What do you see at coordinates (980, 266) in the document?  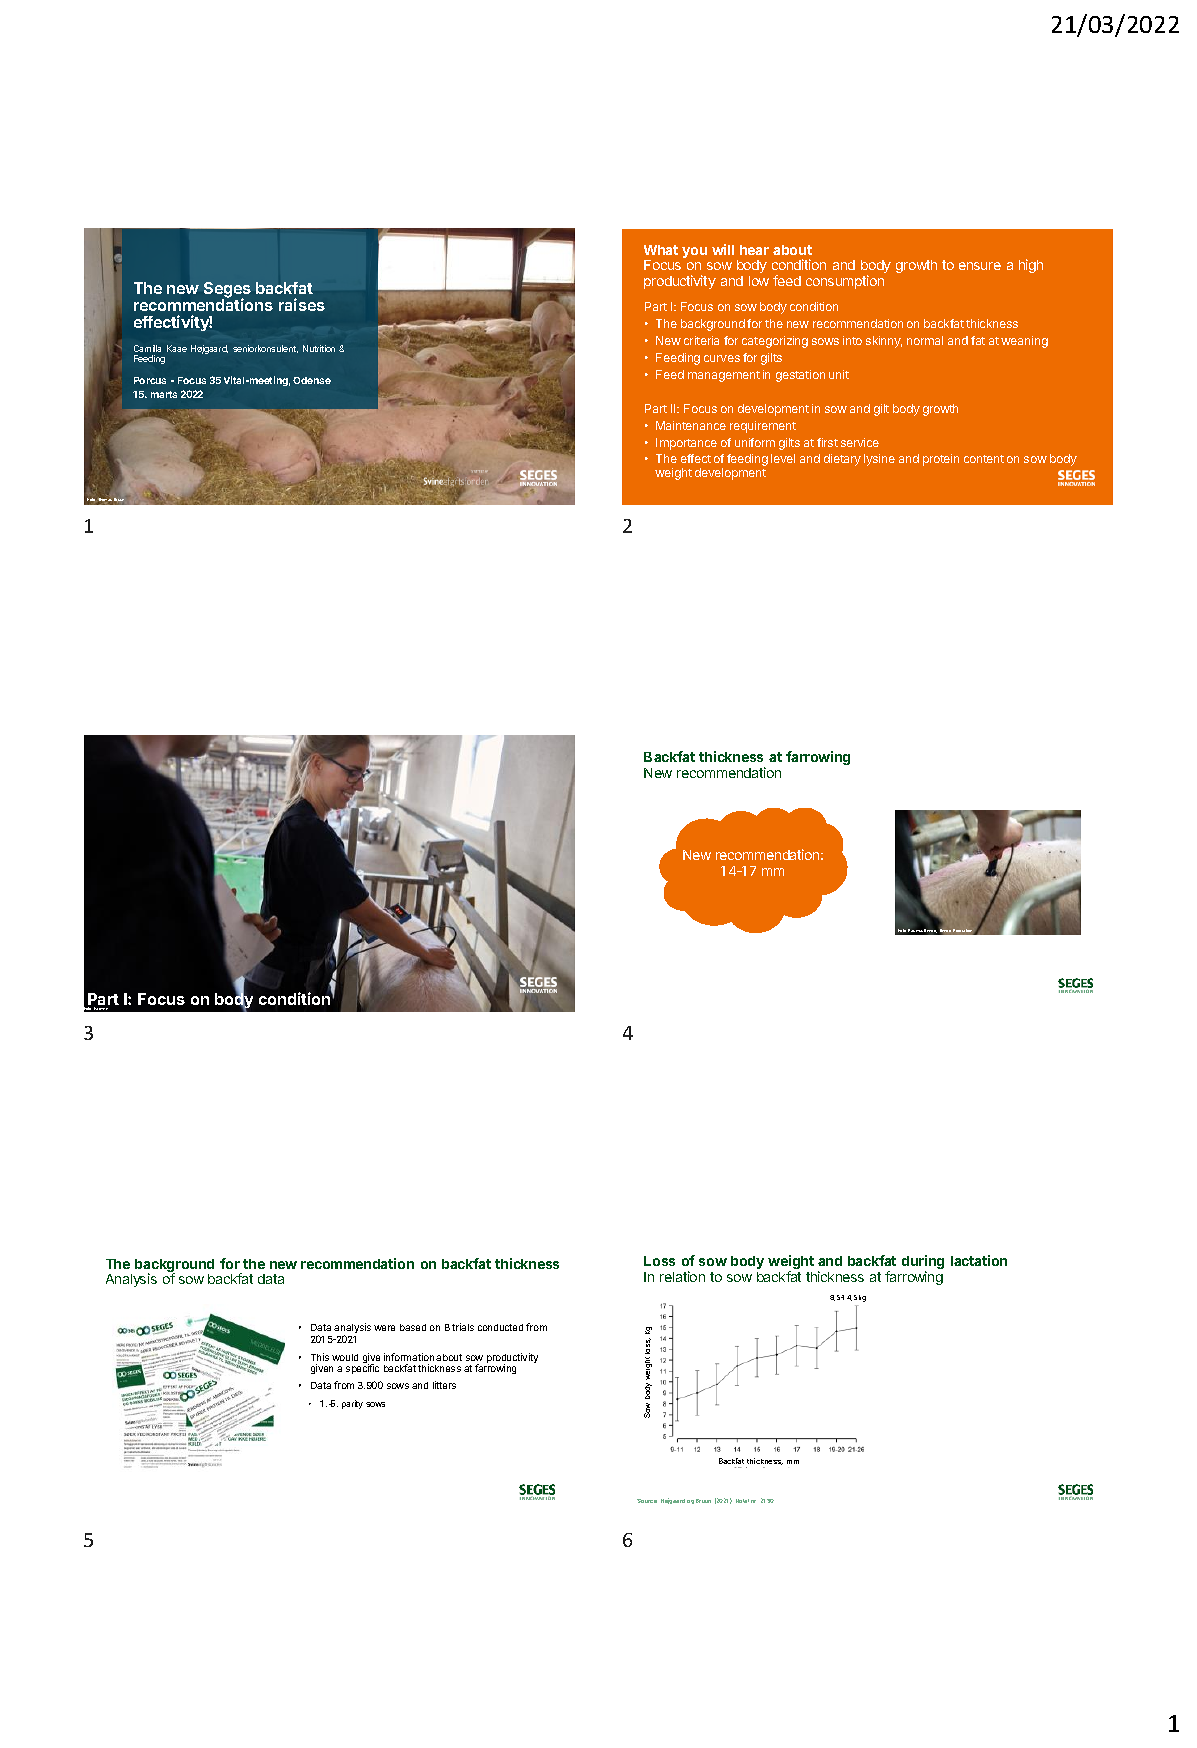 I see `ensure` at bounding box center [980, 266].
